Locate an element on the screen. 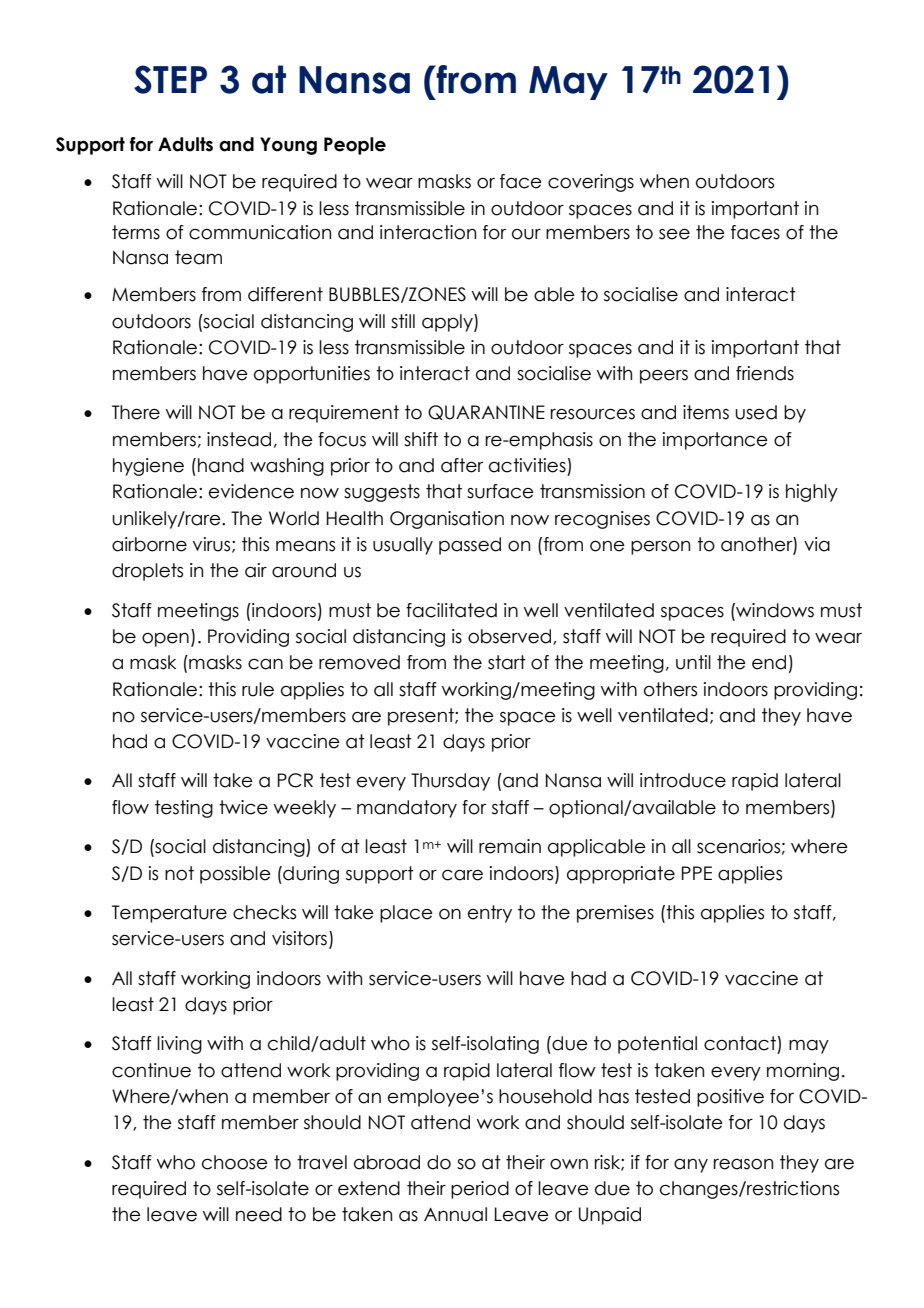  QUARANTINE is located at coordinates (486, 412).
